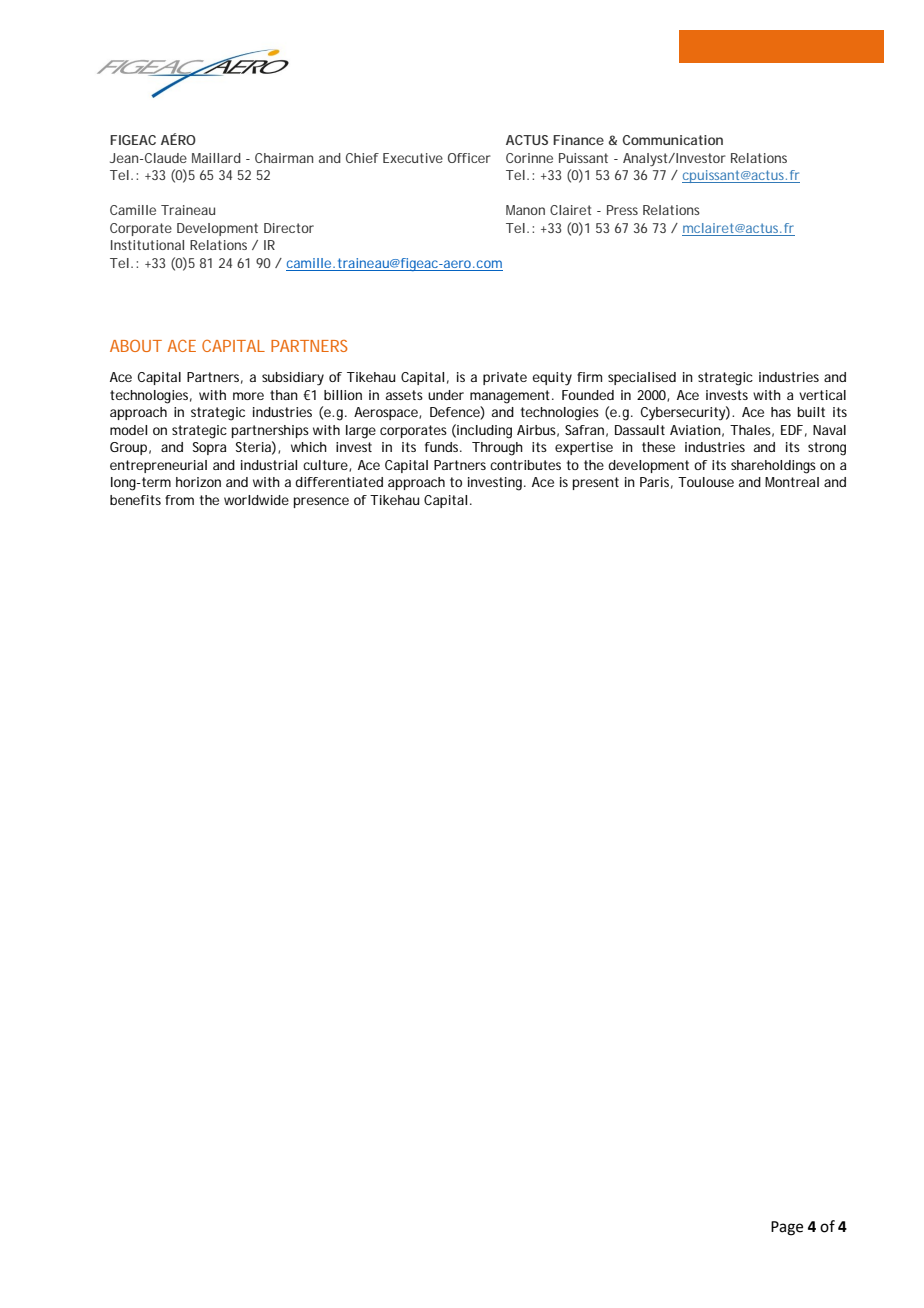 The height and width of the screenshot is (1308, 924). Describe the element at coordinates (469, 158) in the screenshot. I see `Officer` at that location.
